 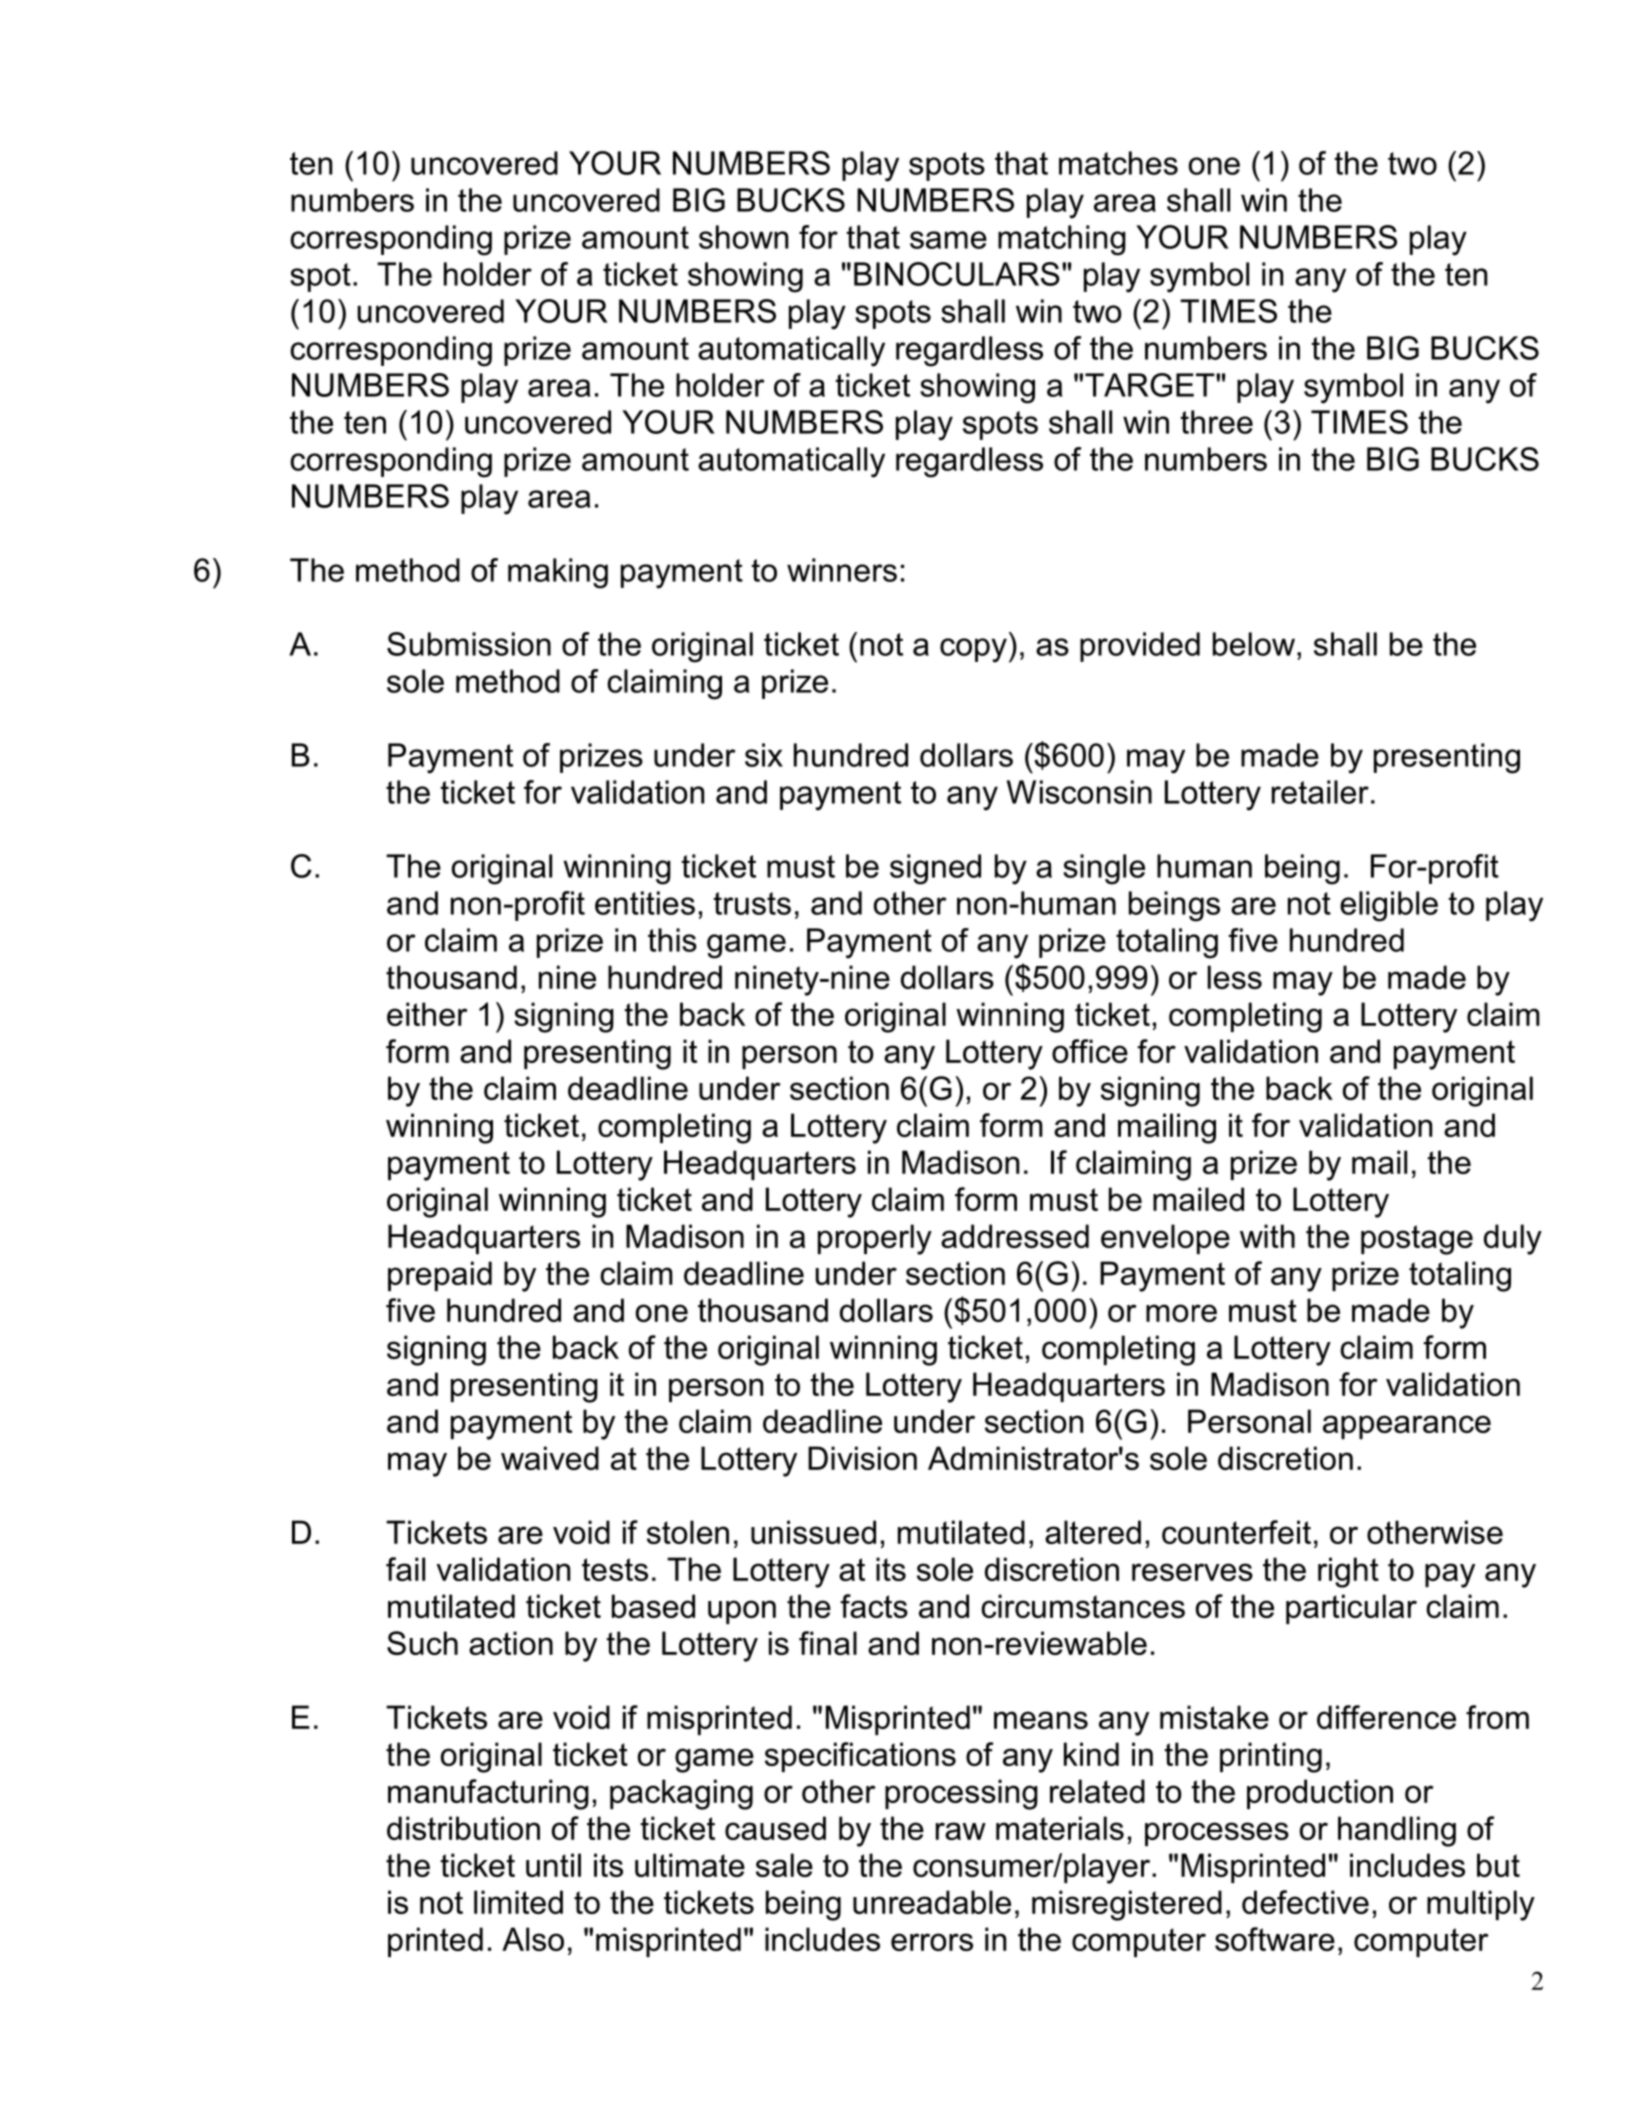 I want to click on appearance, so click(x=1407, y=1427).
